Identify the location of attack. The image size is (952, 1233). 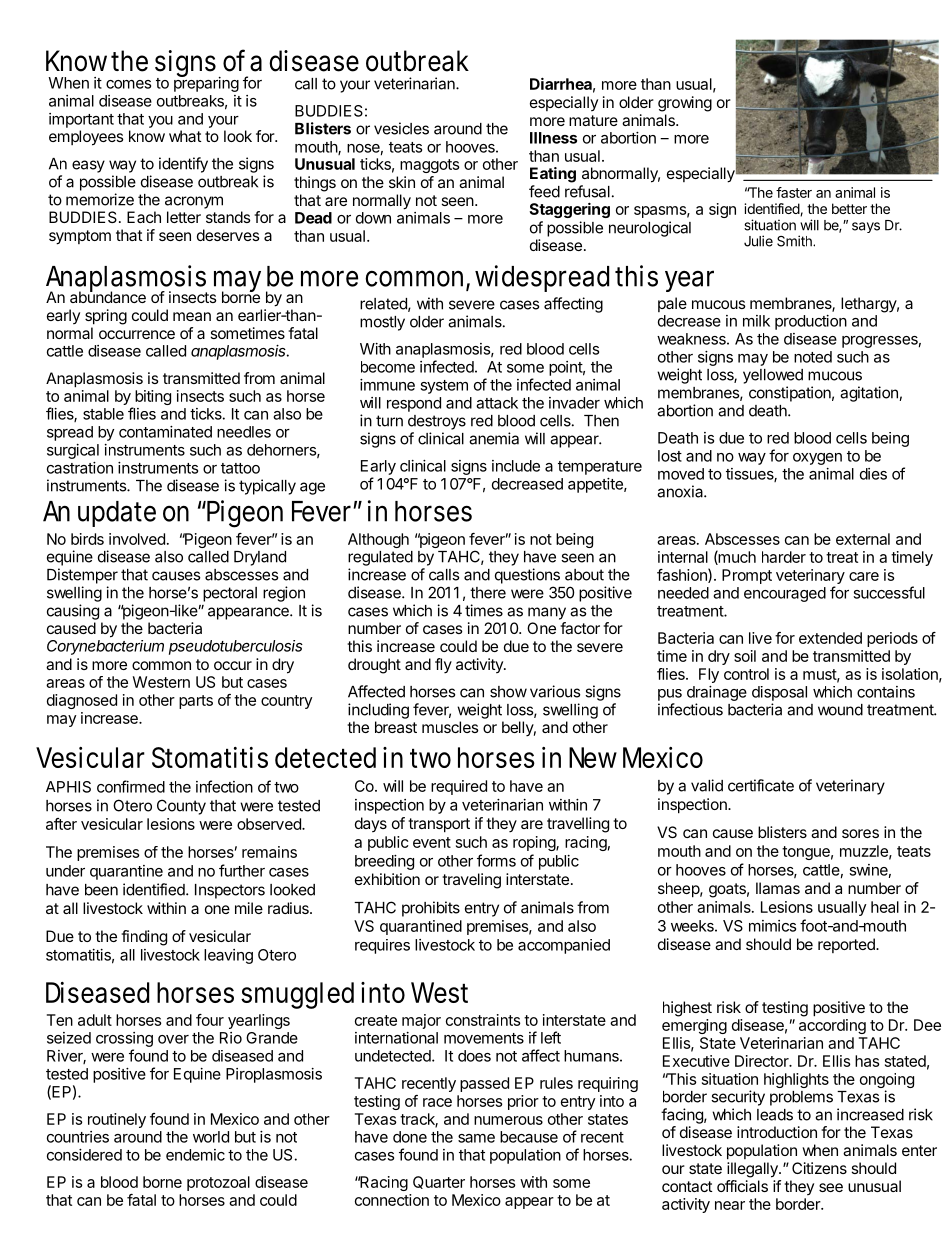
(497, 403).
